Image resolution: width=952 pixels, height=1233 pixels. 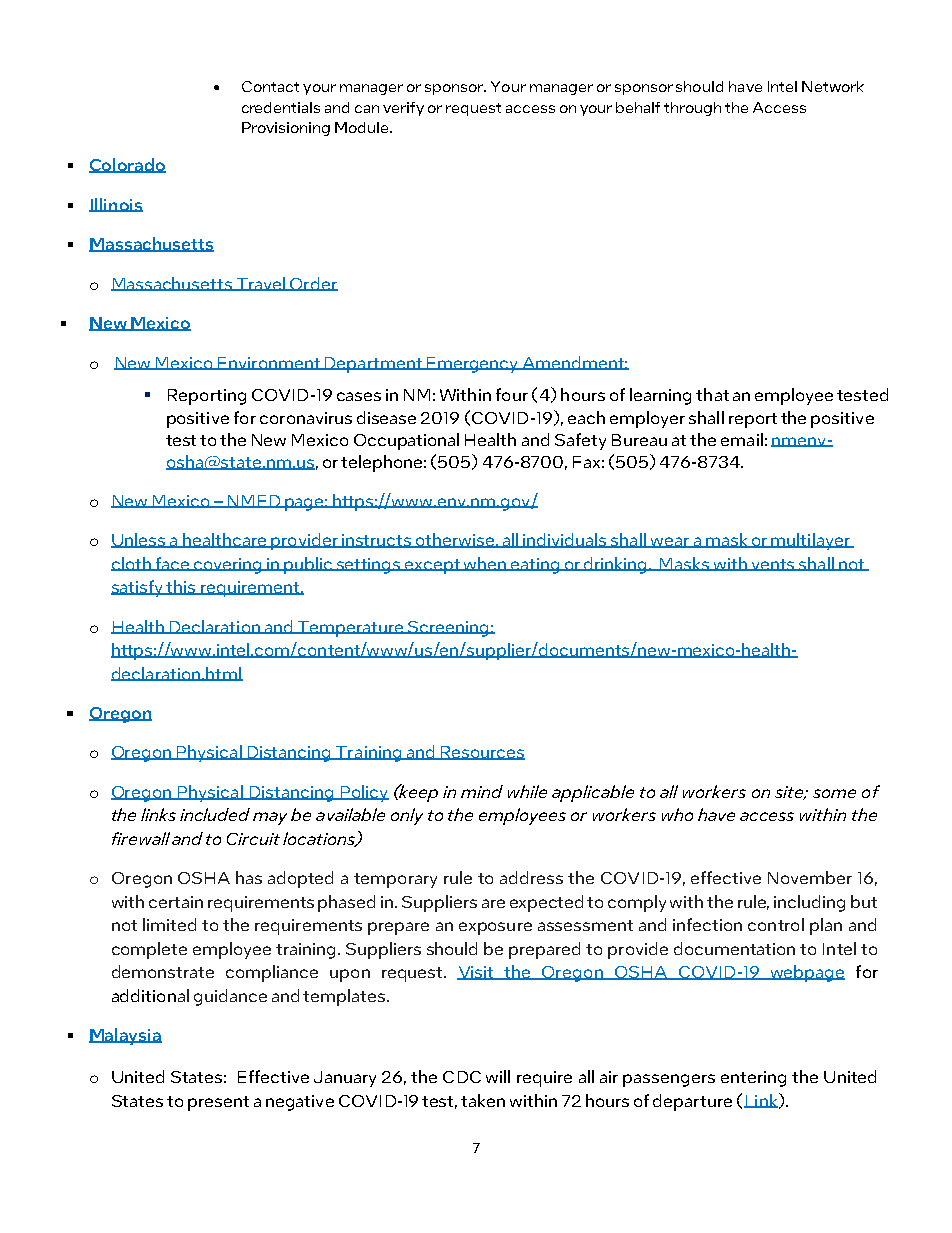 I want to click on credentials, so click(x=281, y=107).
